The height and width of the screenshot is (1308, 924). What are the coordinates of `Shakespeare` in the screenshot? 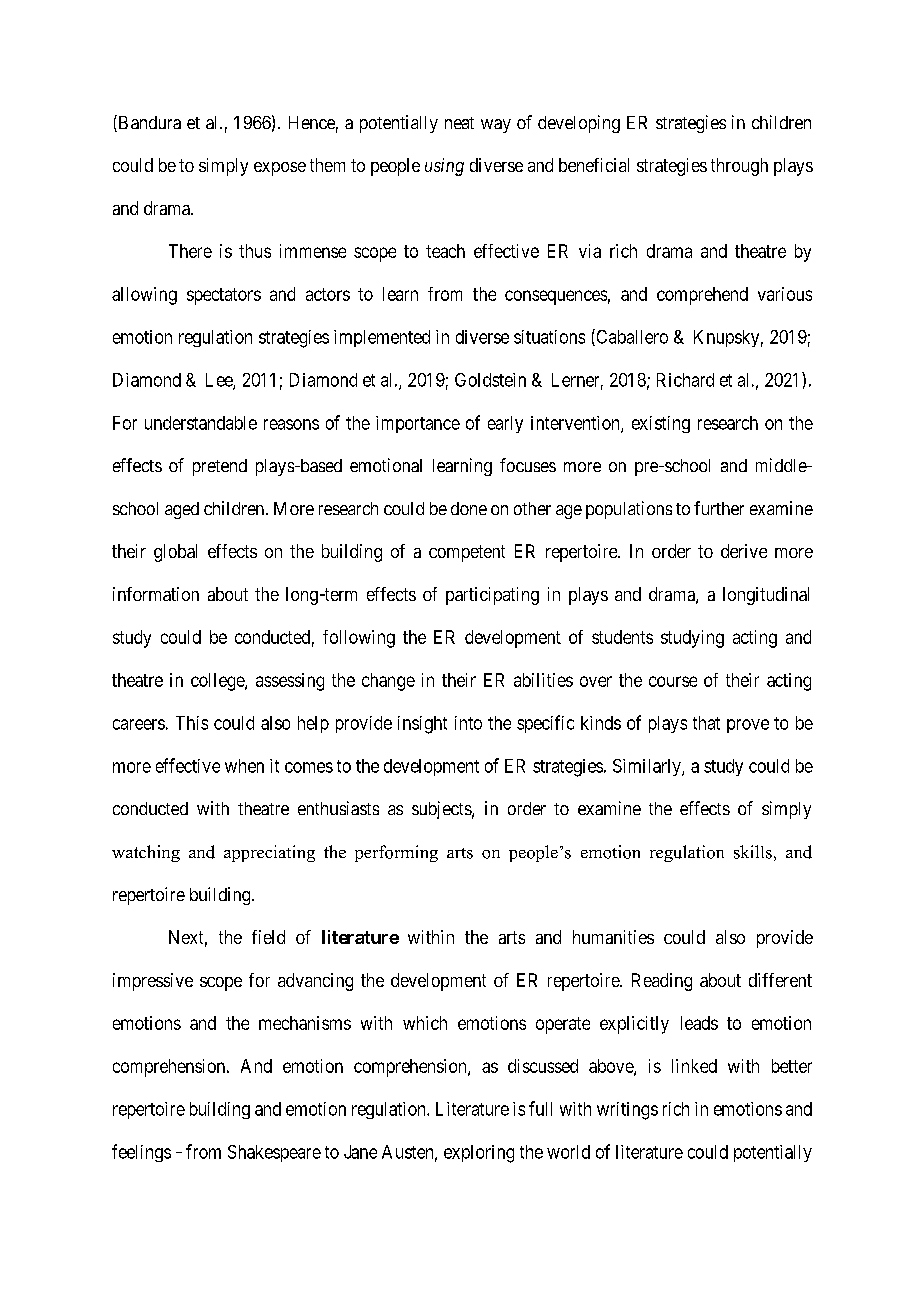 It's located at (274, 1153).
